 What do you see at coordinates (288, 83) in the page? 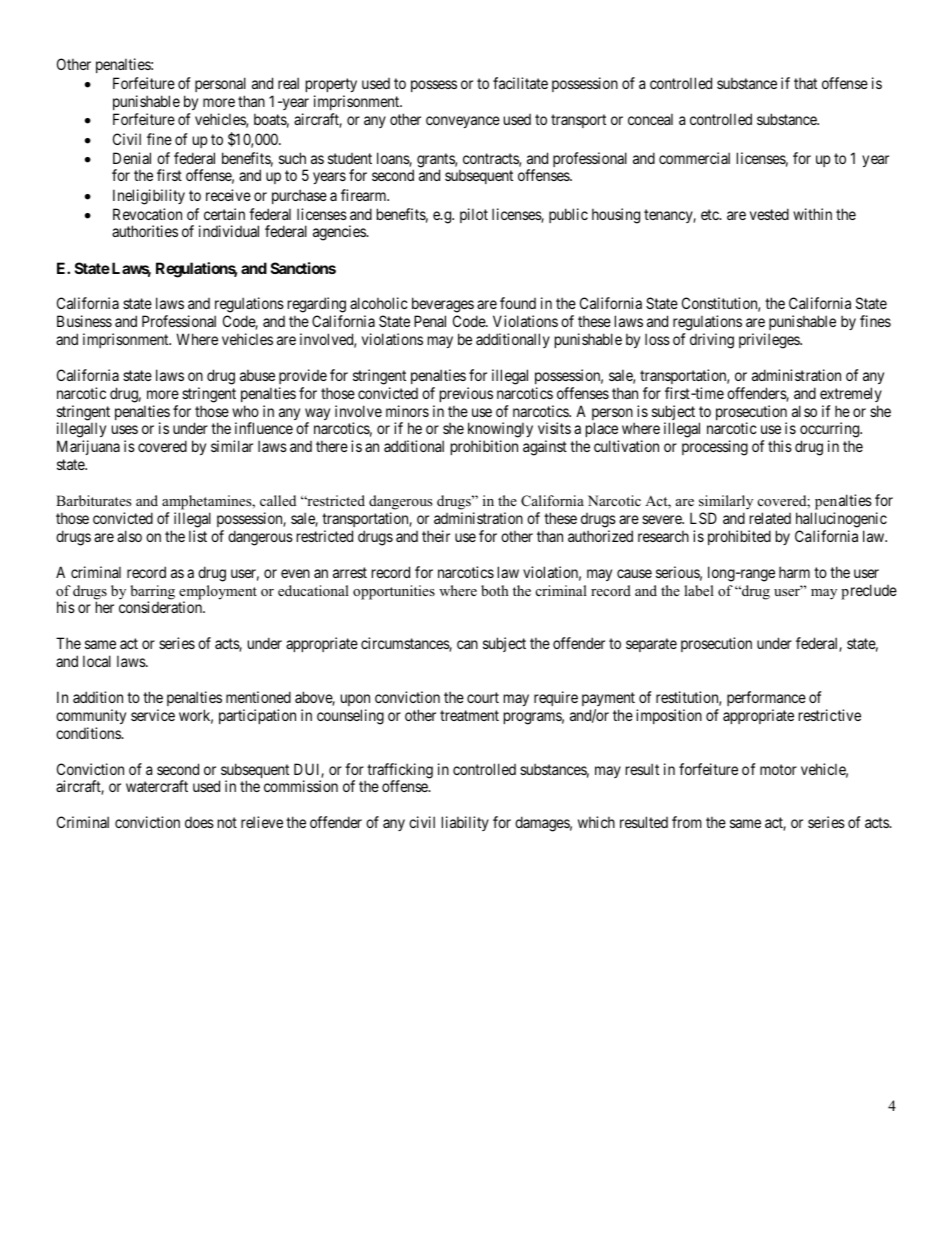
I see `real` at bounding box center [288, 83].
